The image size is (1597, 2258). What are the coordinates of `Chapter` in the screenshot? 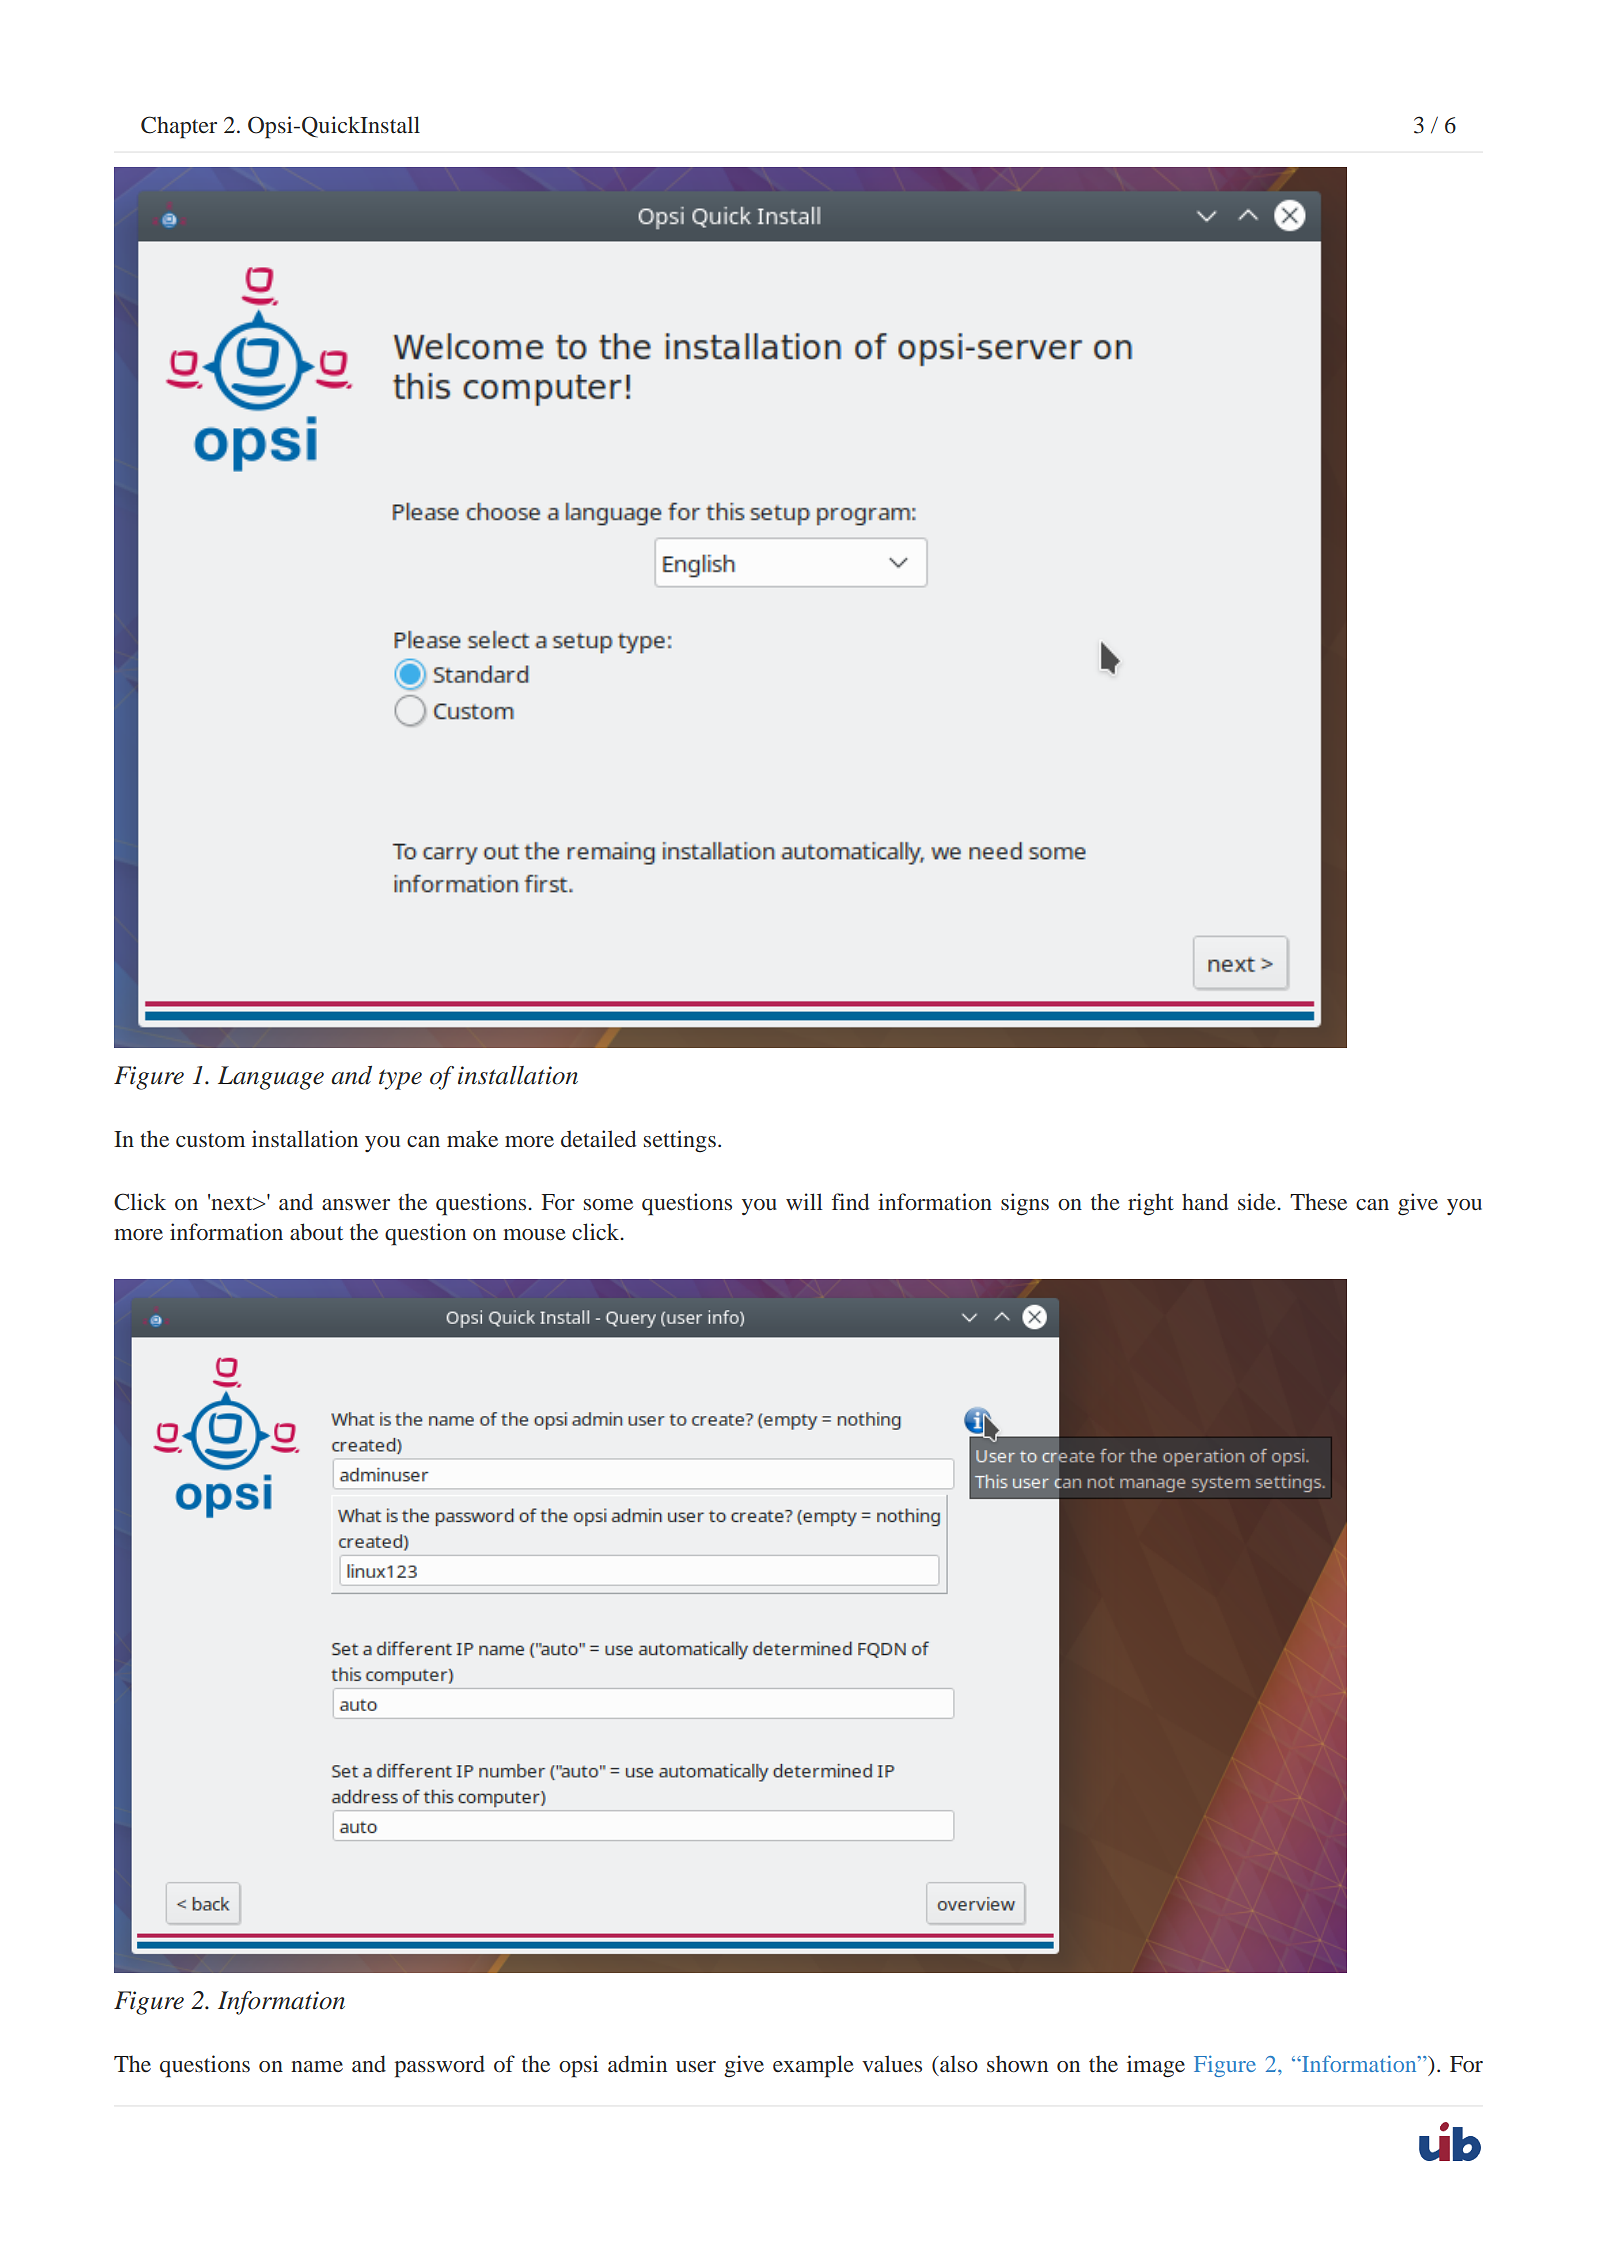 It's located at (179, 127).
